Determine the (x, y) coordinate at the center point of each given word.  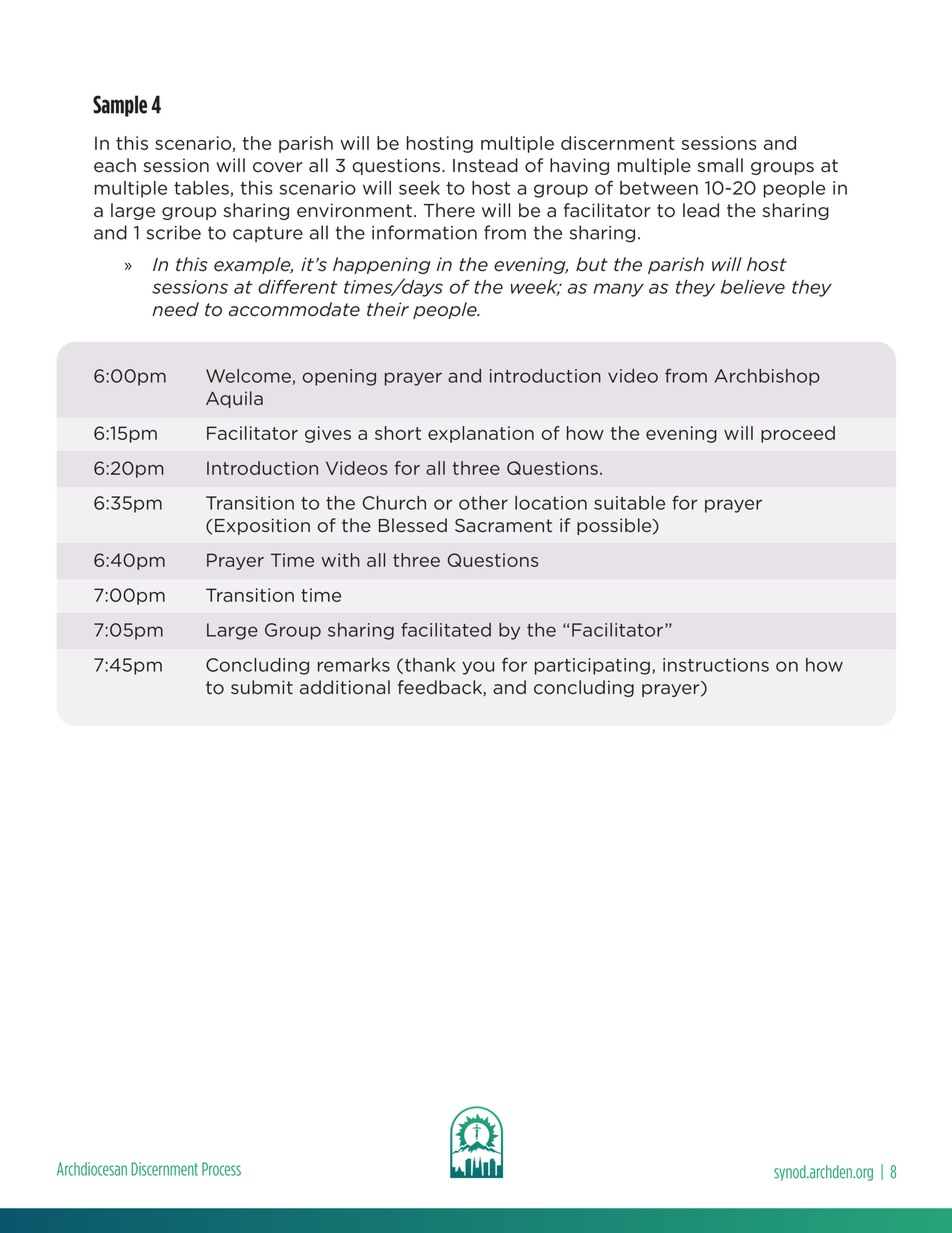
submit (262, 687)
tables (201, 188)
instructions (716, 665)
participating (592, 666)
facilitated (446, 630)
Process (221, 1169)
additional (345, 687)
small (720, 165)
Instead (485, 165)
